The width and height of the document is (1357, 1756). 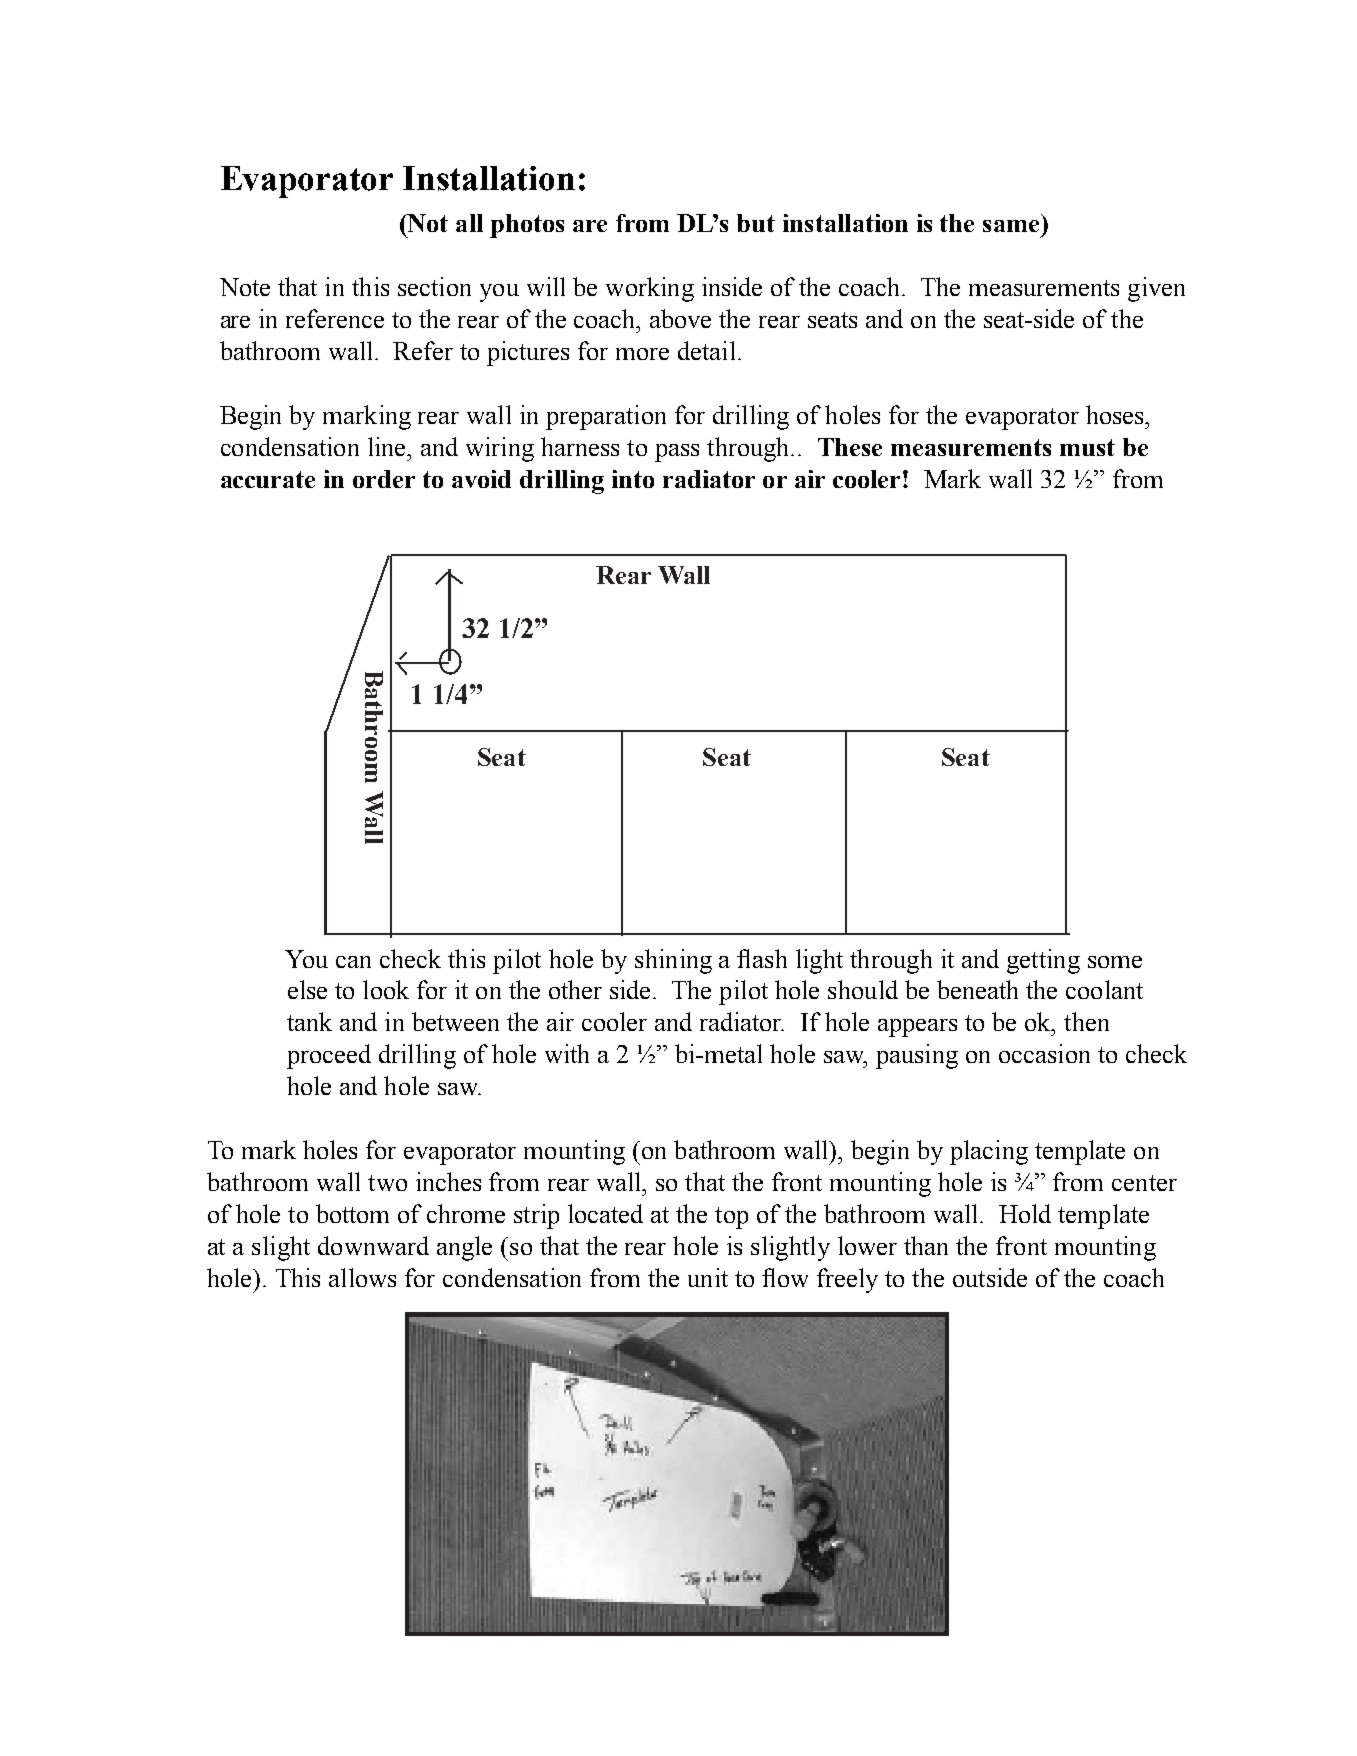 What do you see at coordinates (434, 286) in the document?
I see `section` at bounding box center [434, 286].
